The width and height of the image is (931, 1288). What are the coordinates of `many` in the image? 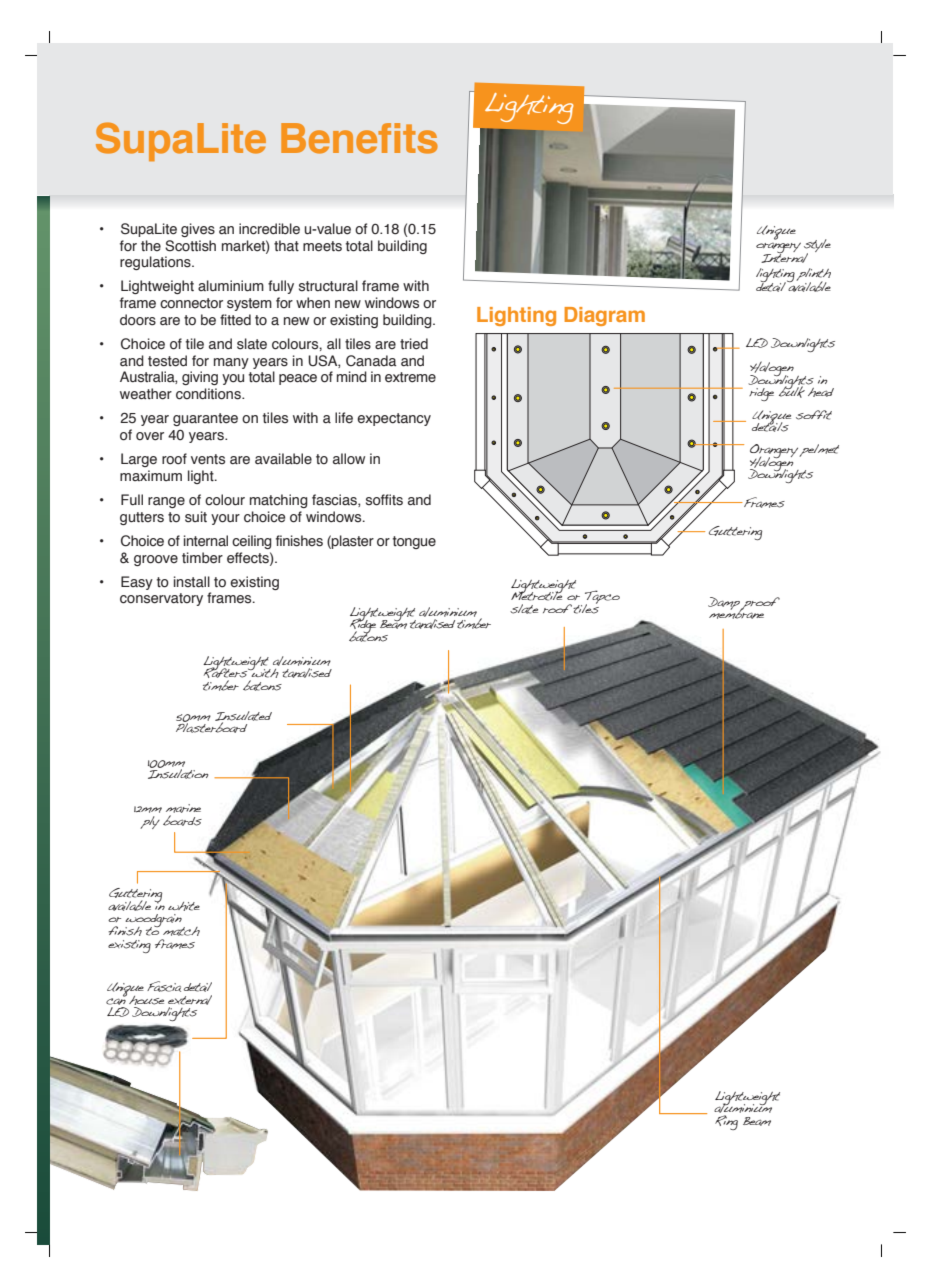 It's located at (231, 363).
